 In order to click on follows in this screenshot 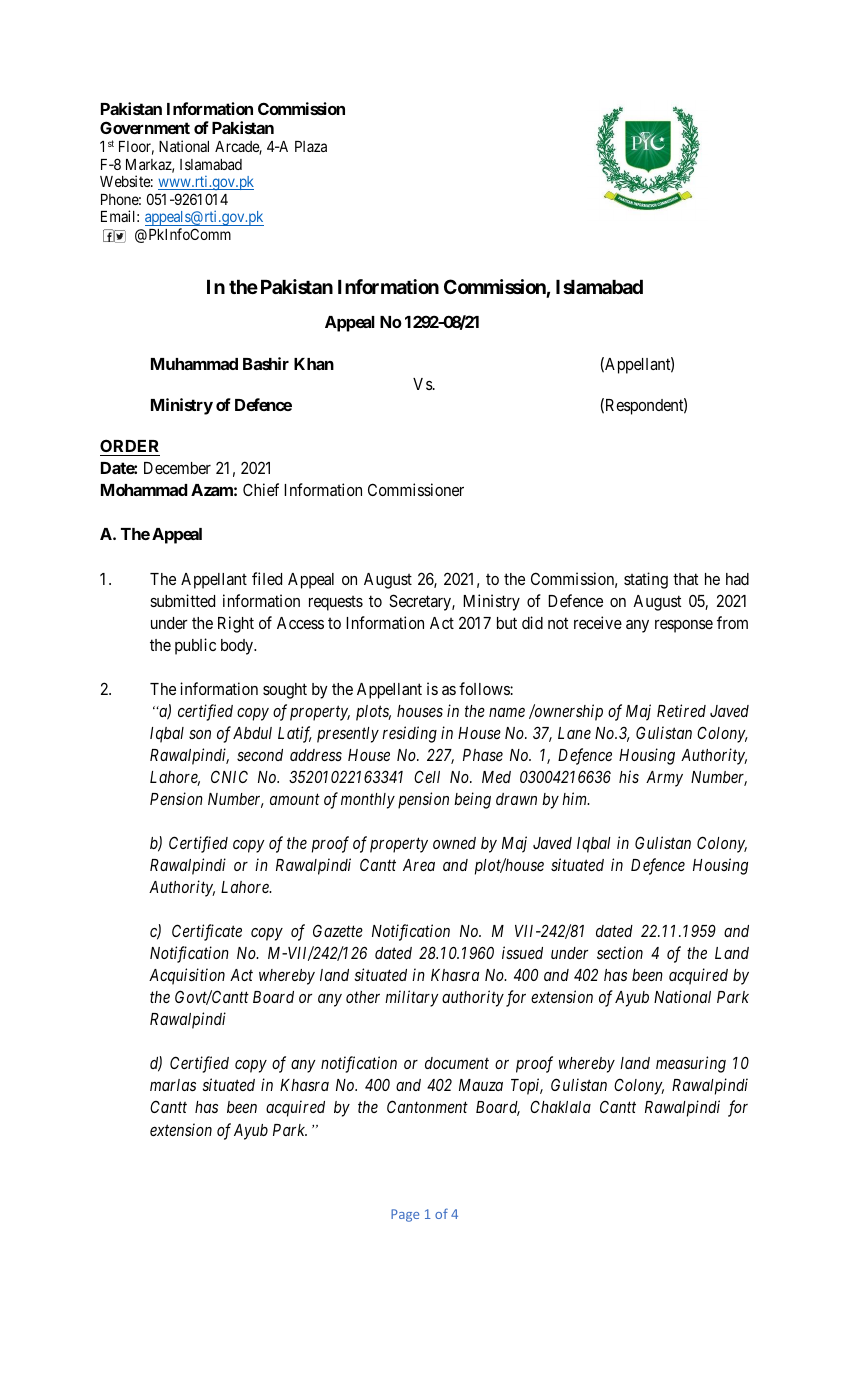, I will do `click(485, 688)`.
